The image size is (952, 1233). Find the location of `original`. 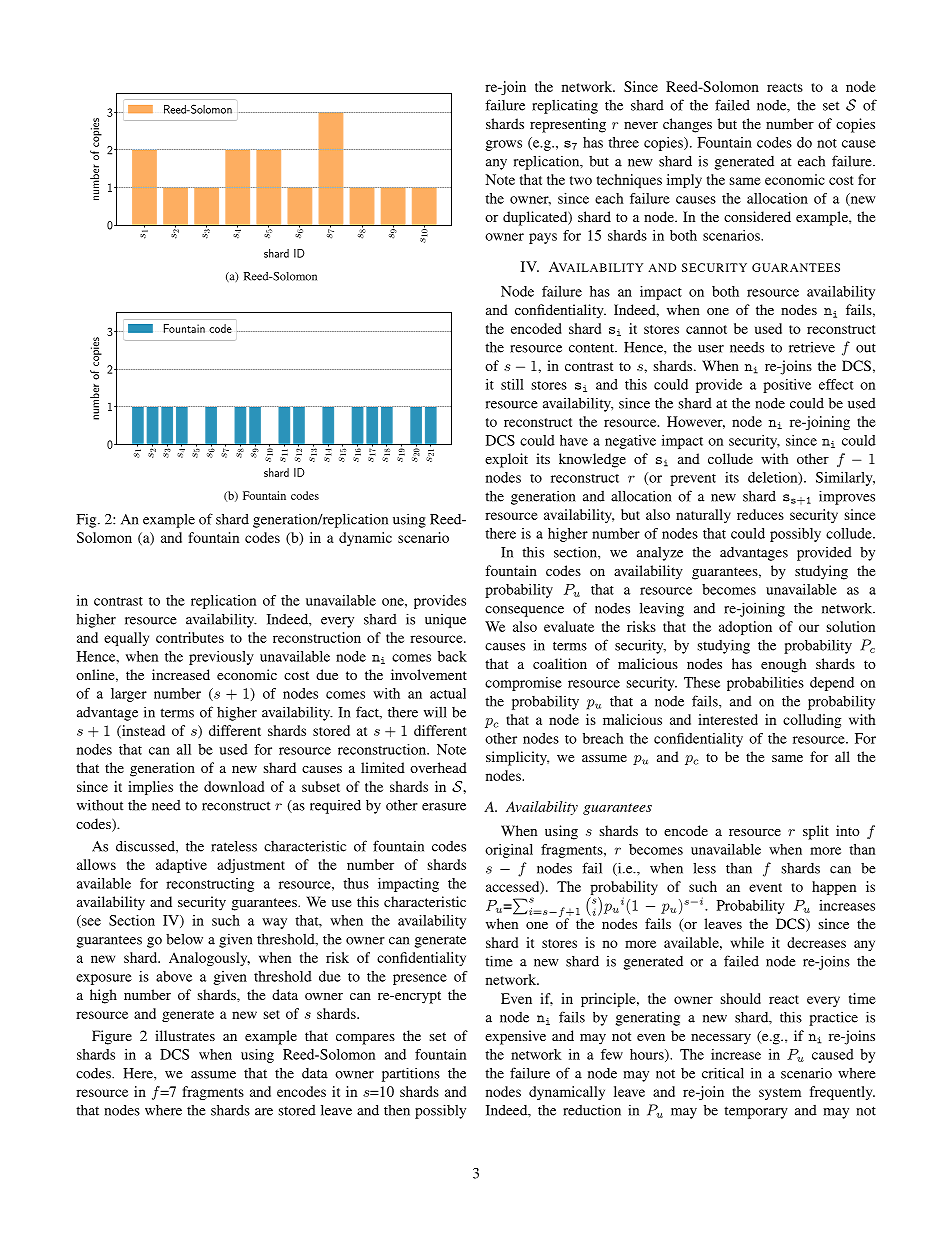

original is located at coordinates (509, 851).
